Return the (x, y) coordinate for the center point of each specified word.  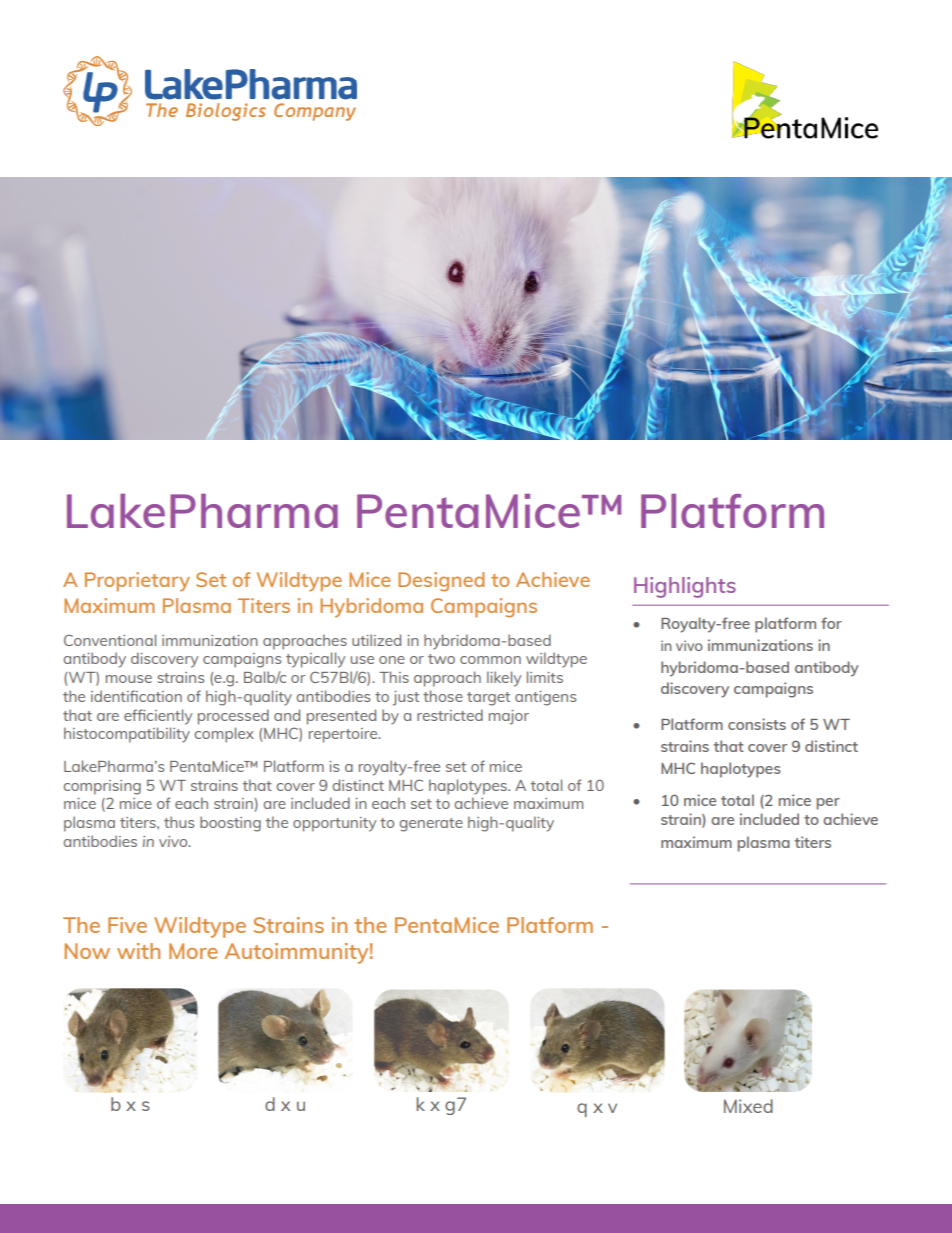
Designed (441, 582)
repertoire (344, 735)
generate (431, 825)
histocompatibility (127, 735)
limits (545, 677)
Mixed (748, 1106)
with (138, 951)
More (193, 951)
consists (757, 724)
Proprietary (137, 582)
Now (87, 951)
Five (127, 925)
